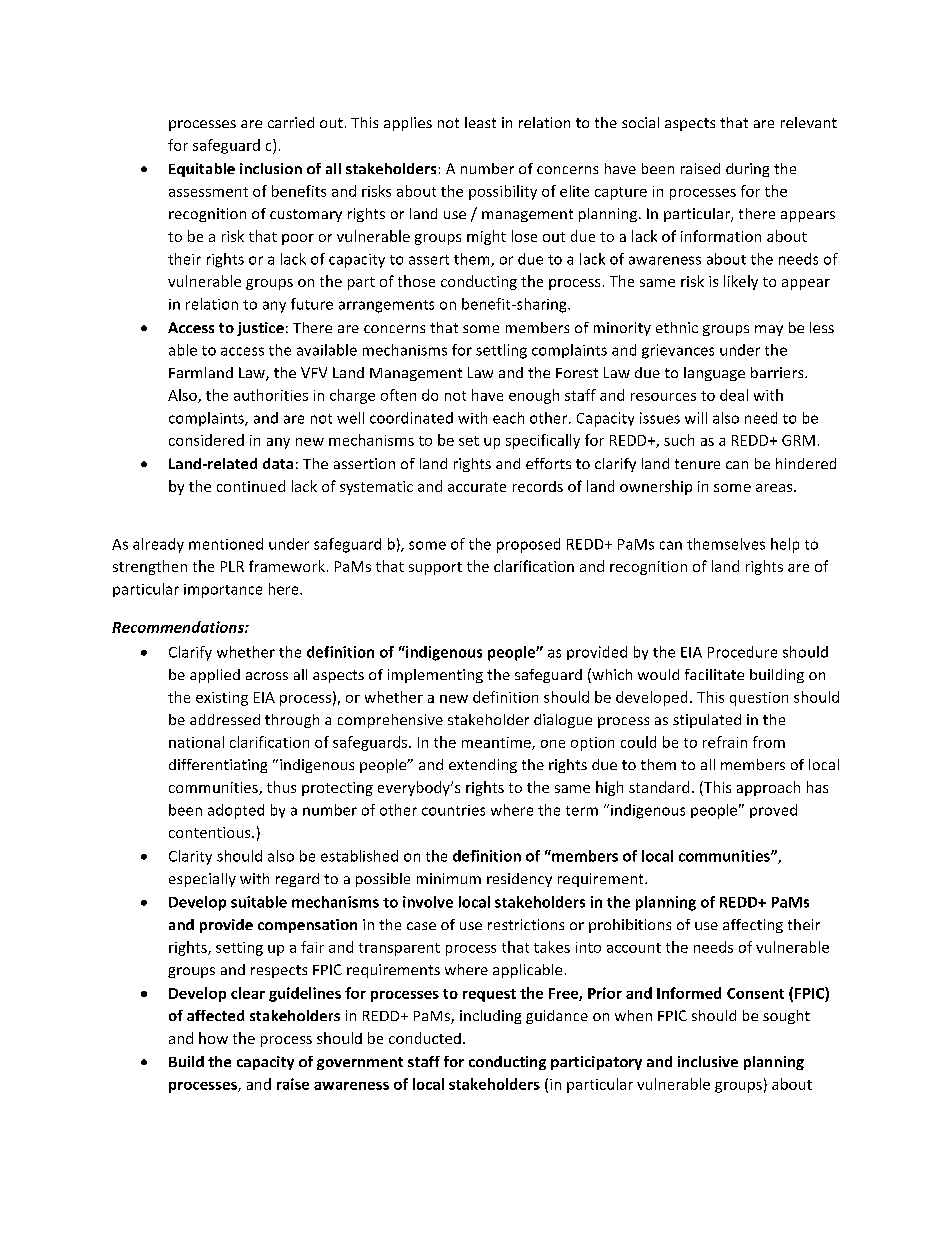 The width and height of the screenshot is (952, 1233). Describe the element at coordinates (747, 170) in the screenshot. I see `during` at that location.
